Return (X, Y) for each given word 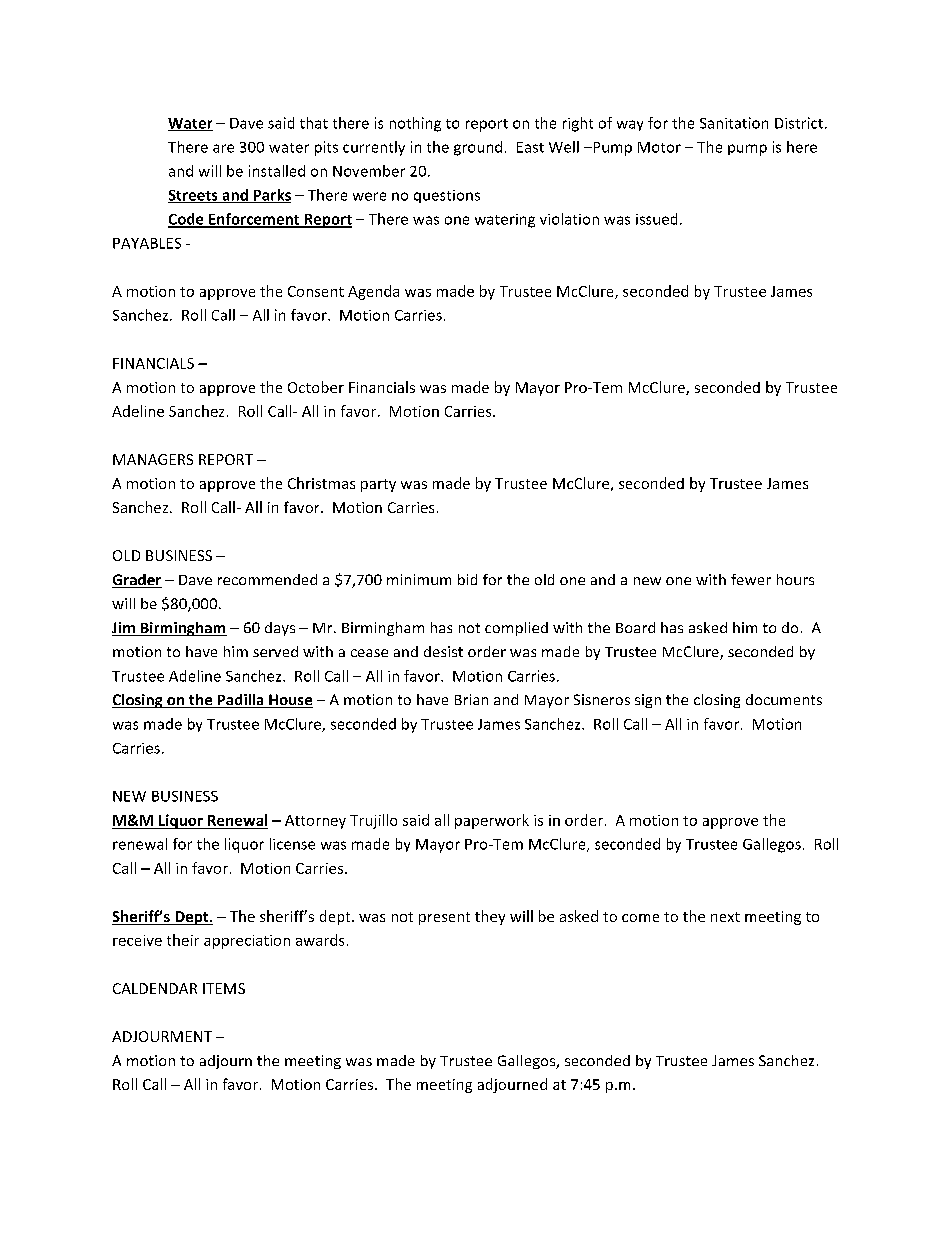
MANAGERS (153, 459)
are (223, 148)
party (378, 485)
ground (478, 148)
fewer (751, 579)
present (444, 918)
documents (784, 699)
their (183, 940)
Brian (471, 699)
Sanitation (734, 123)
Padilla (240, 701)
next (725, 917)
